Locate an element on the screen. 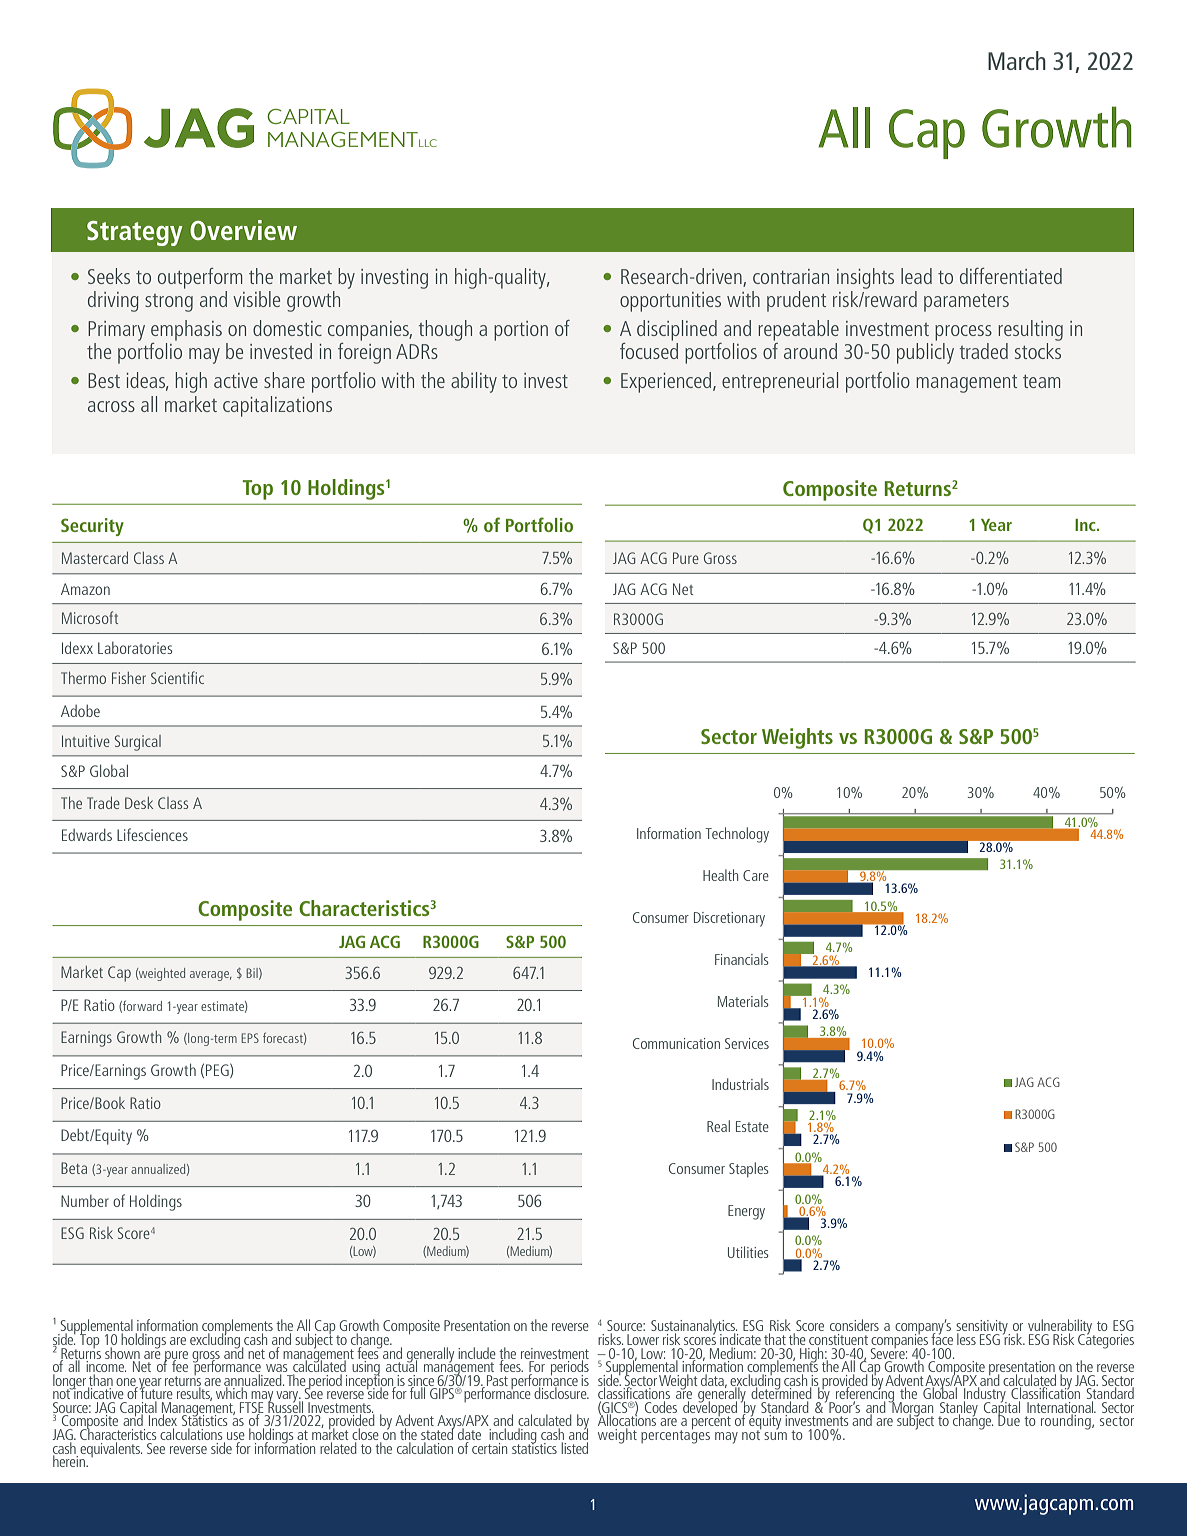  March is located at coordinates (1017, 60).
